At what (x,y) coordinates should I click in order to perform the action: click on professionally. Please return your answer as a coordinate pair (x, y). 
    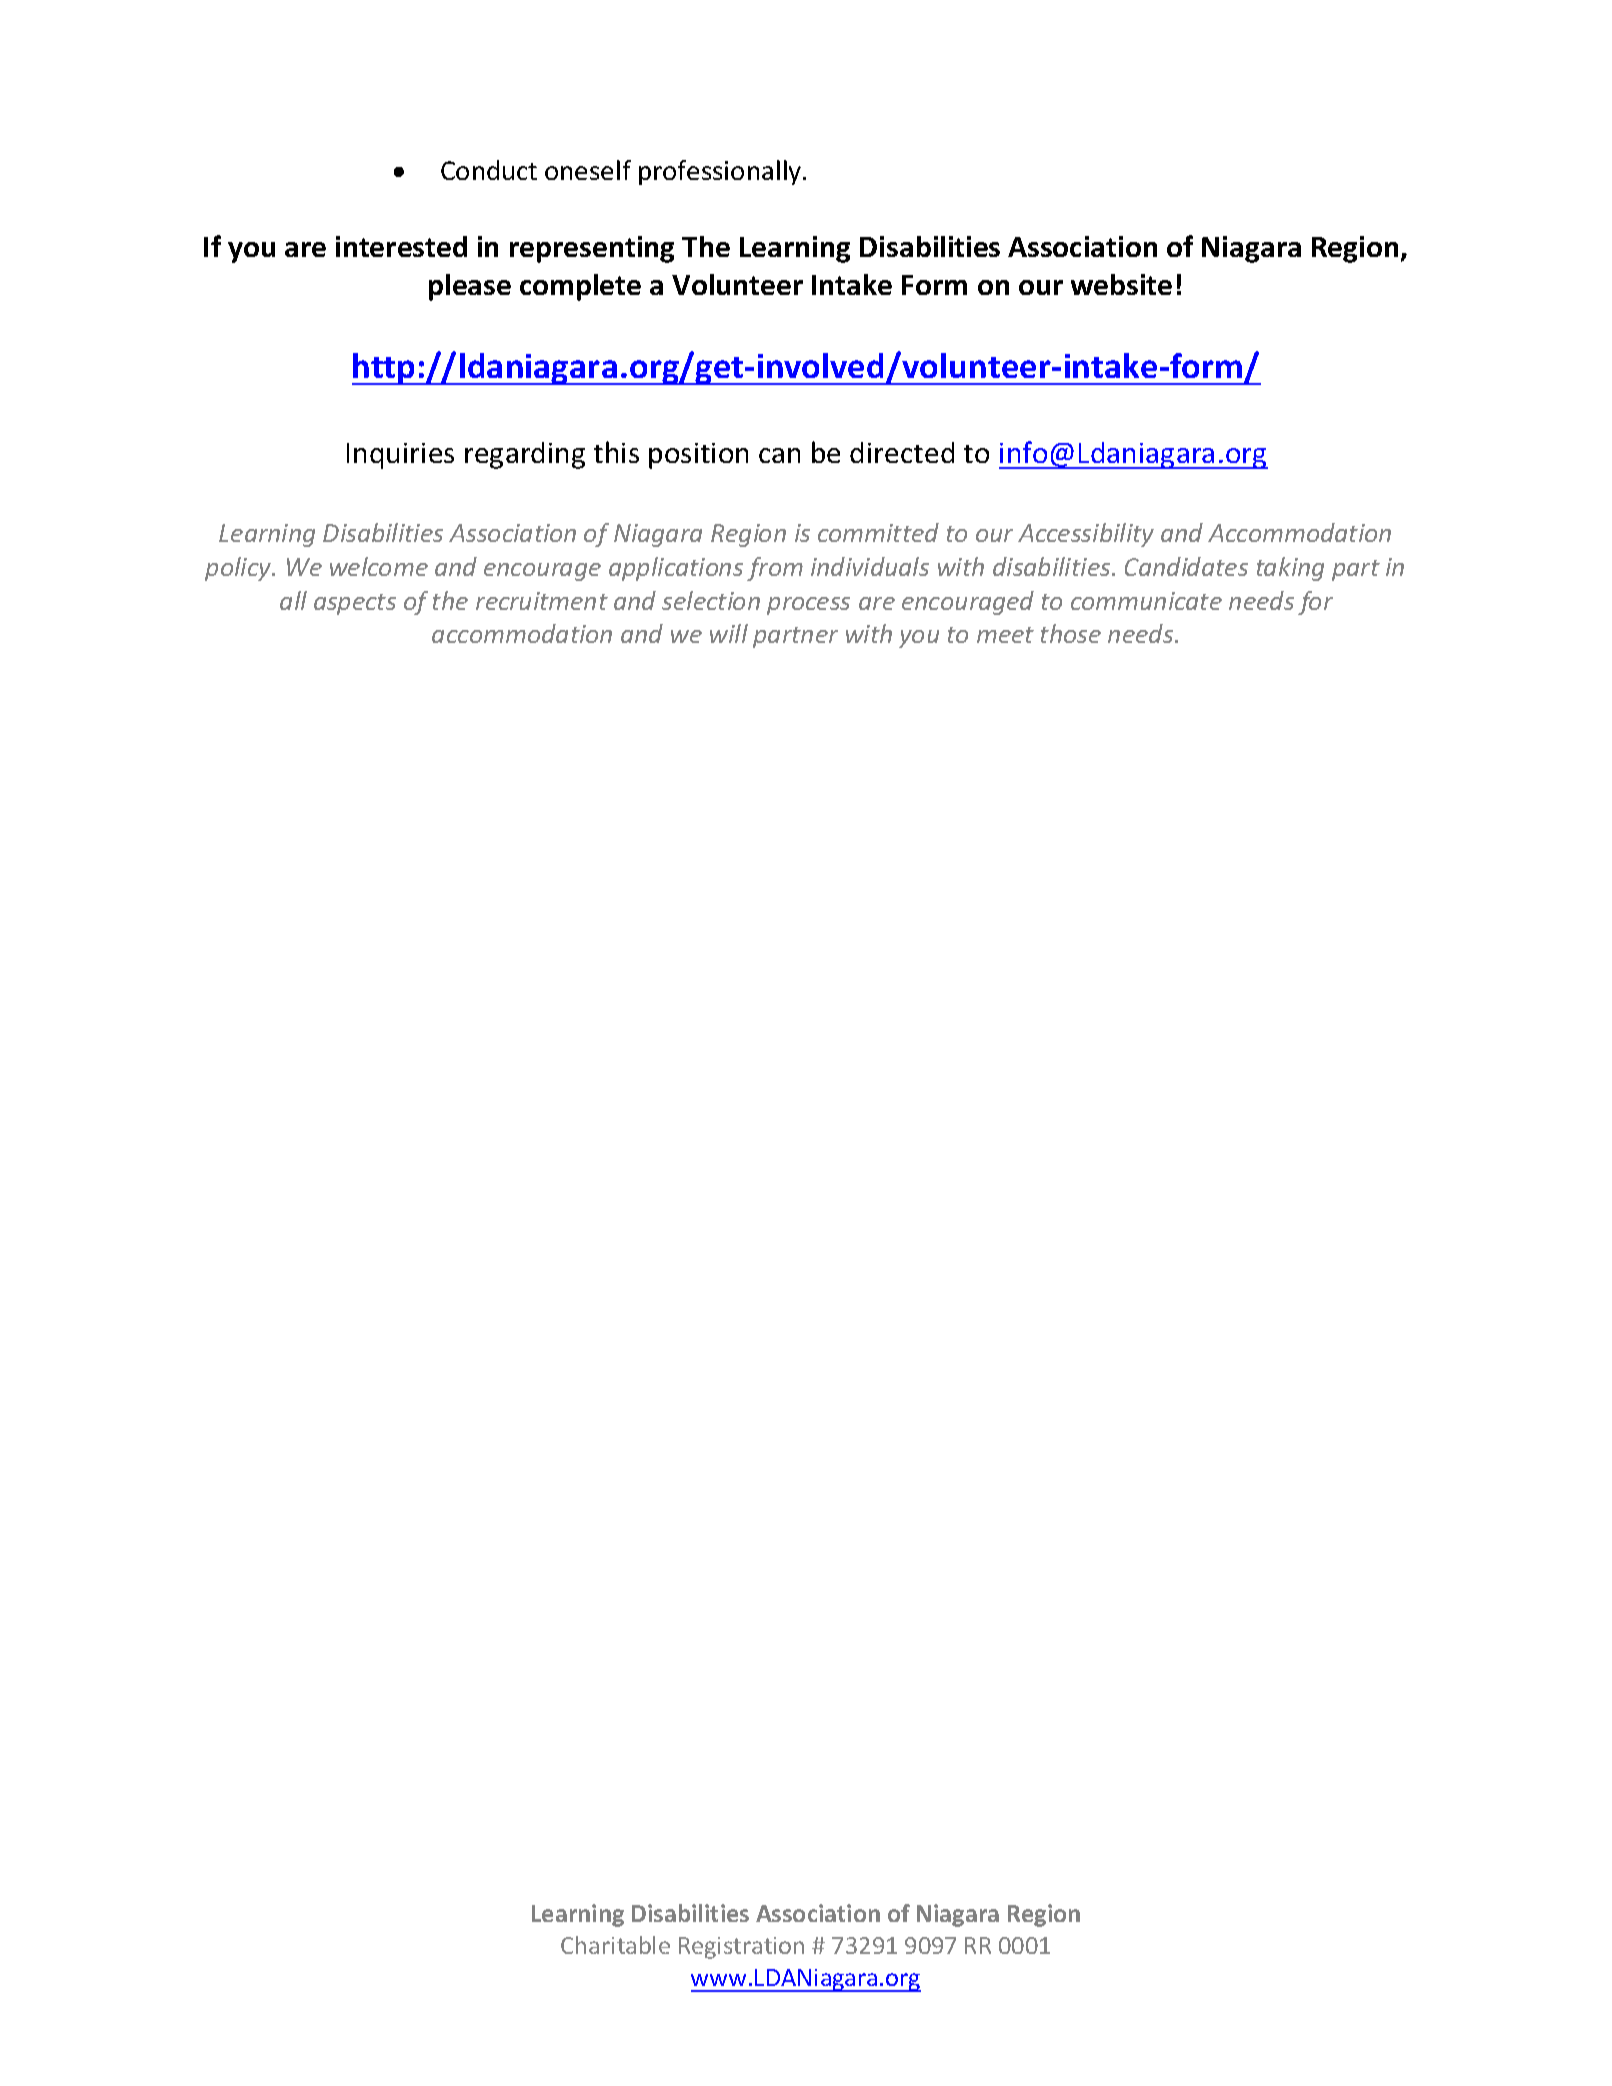
    Looking at the image, I should click on (721, 172).
